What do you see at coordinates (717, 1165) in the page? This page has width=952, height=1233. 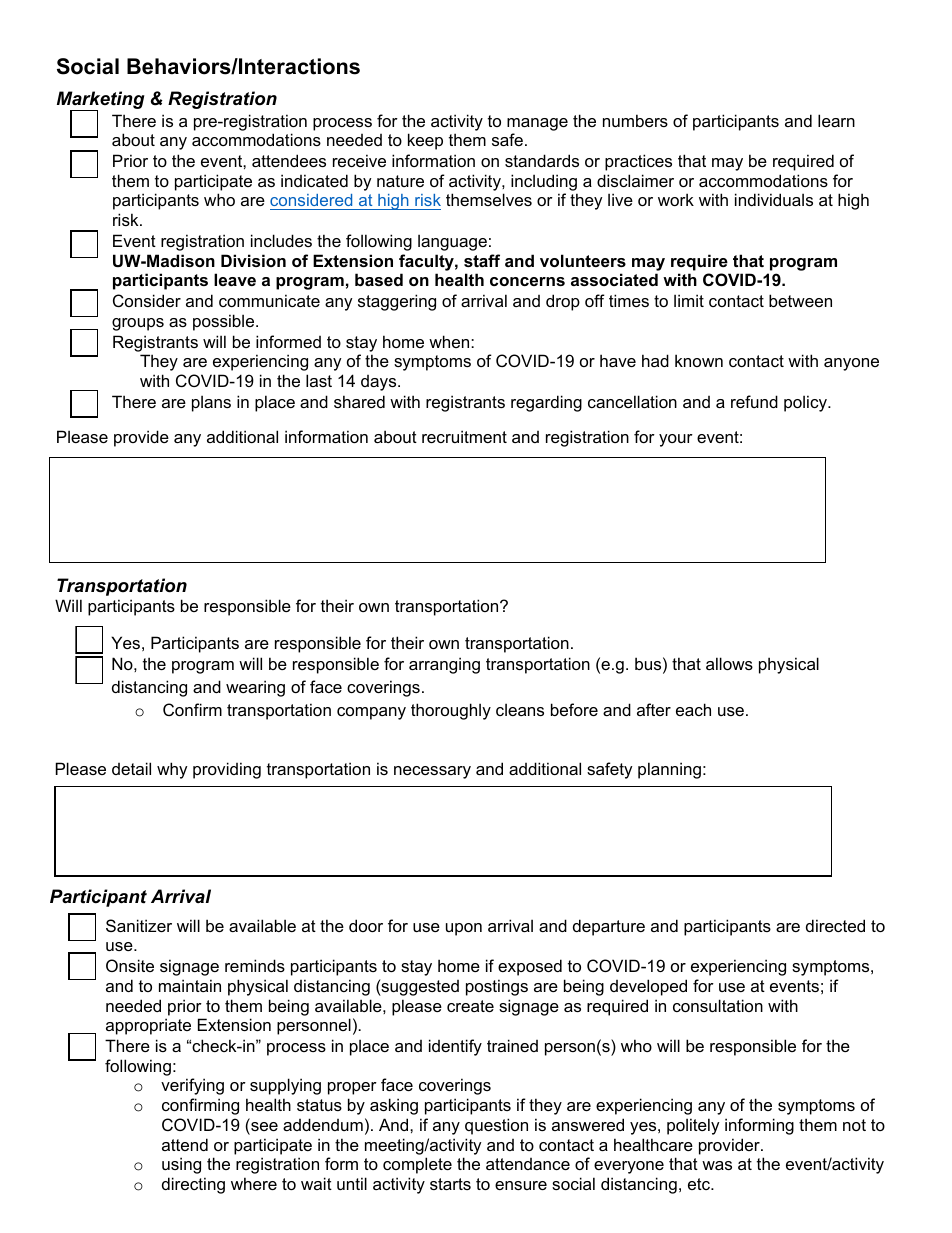 I see `was` at bounding box center [717, 1165].
